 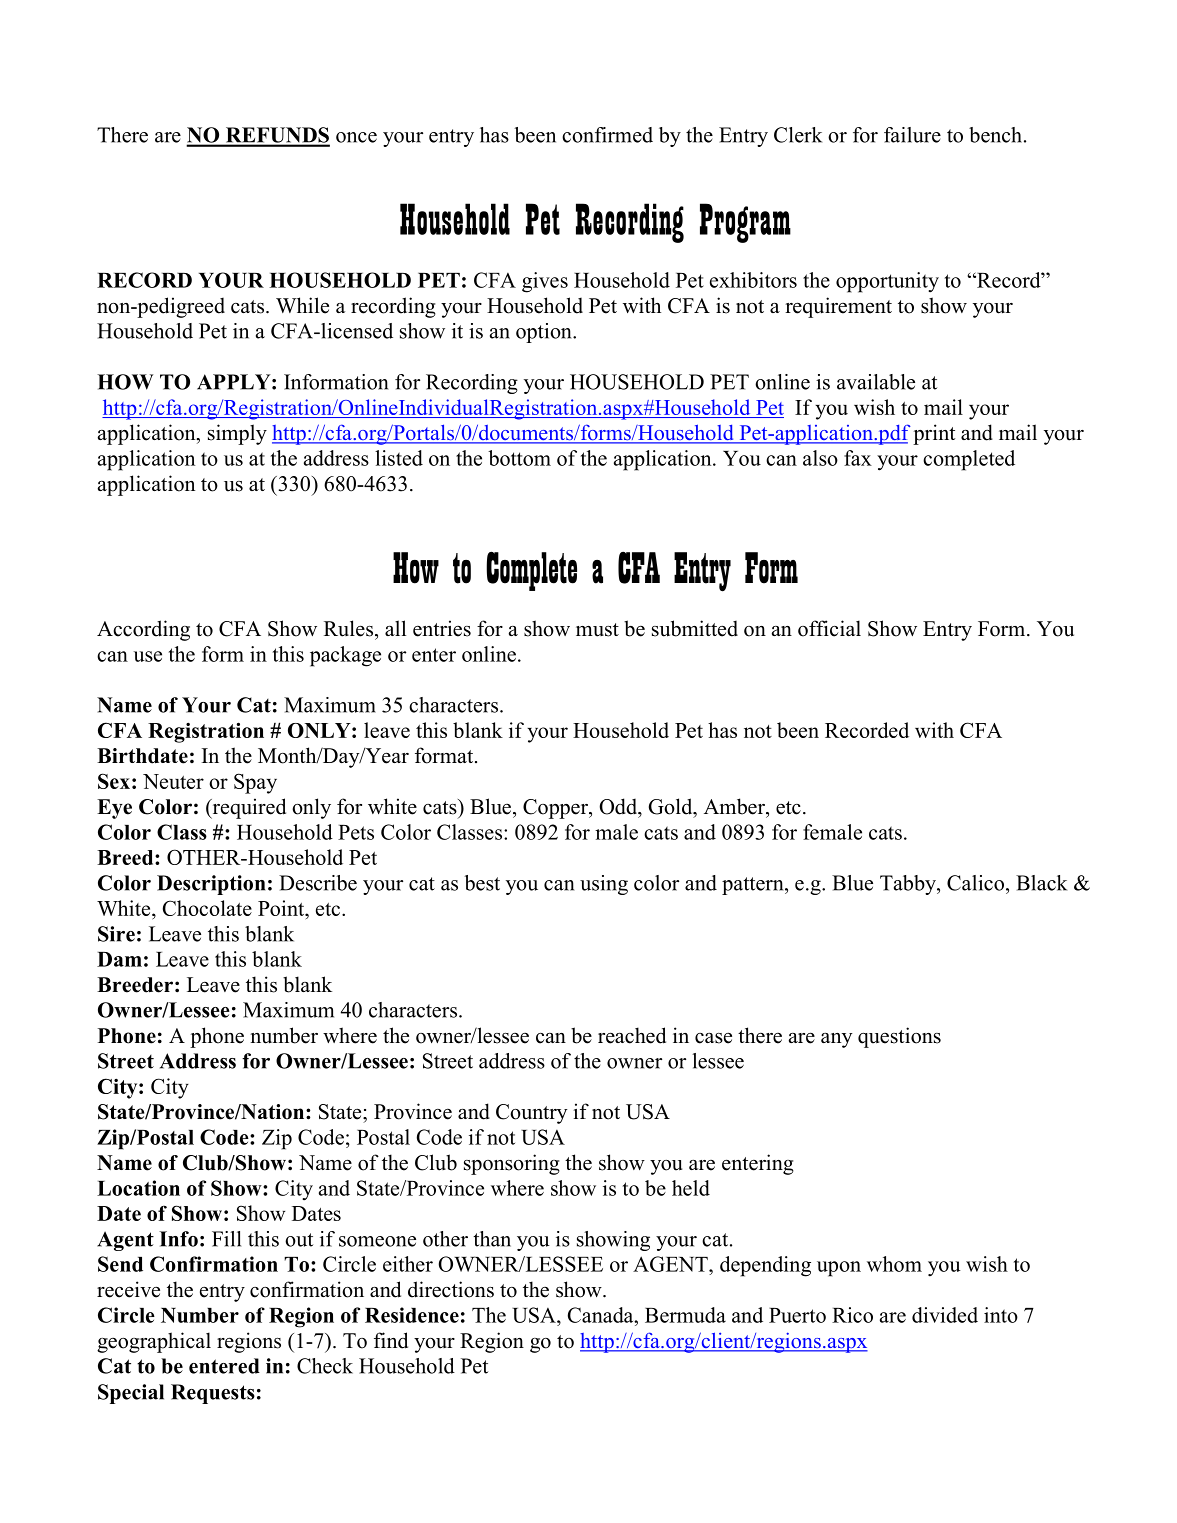 I want to click on Amber, so click(x=735, y=806).
